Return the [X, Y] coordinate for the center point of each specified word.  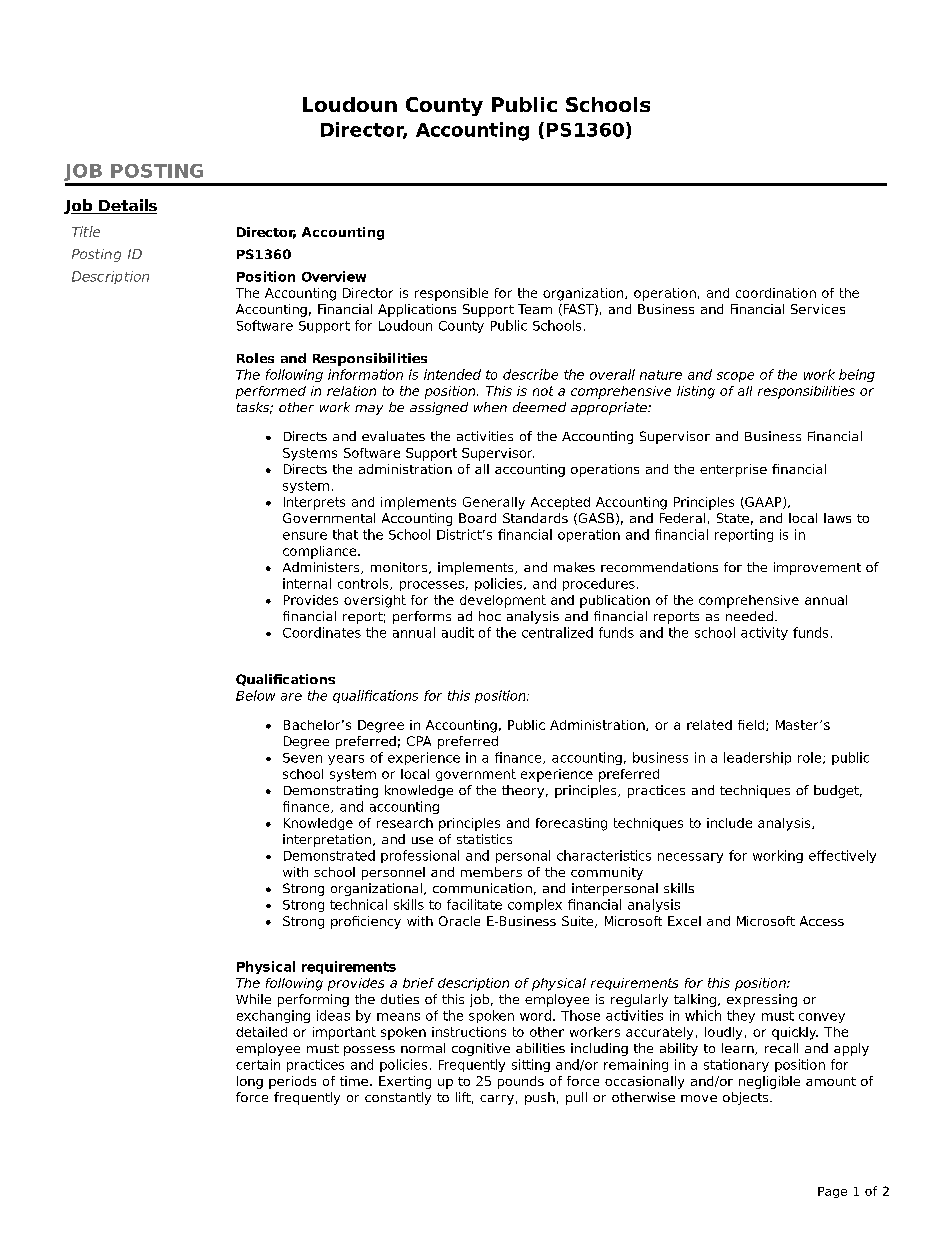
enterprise [733, 470]
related [709, 725]
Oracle [459, 921]
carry [497, 1100]
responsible [451, 294]
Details [127, 206]
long [250, 1082]
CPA [419, 741]
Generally [494, 503]
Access [822, 921]
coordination [776, 293]
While [253, 999]
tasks [254, 408]
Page [832, 1192]
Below [255, 695]
